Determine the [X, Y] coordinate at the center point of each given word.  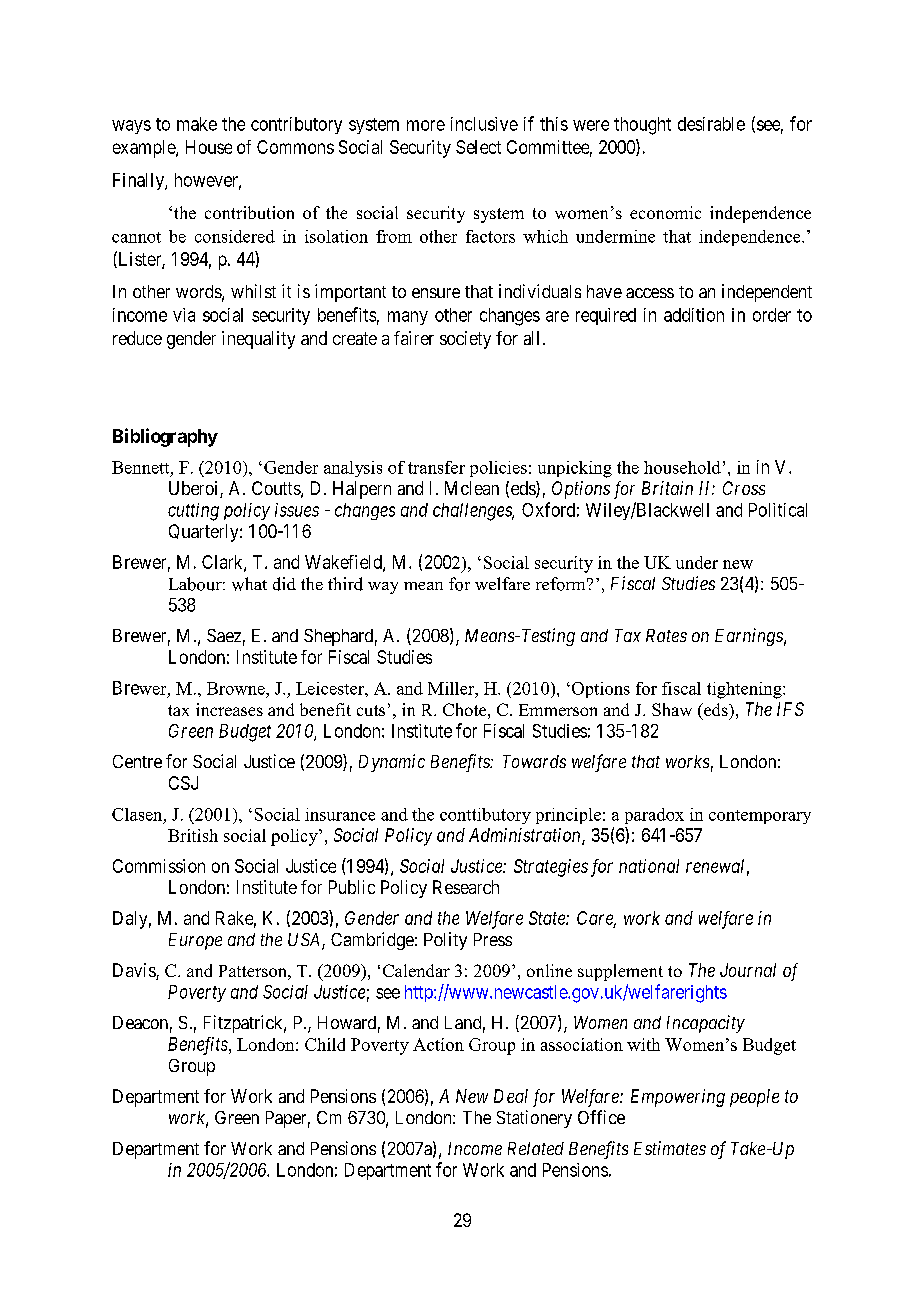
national [649, 866]
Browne [237, 688]
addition [694, 315]
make [197, 124]
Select [478, 147]
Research [466, 887]
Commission [159, 866]
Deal [511, 1096]
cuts [371, 710]
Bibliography [165, 437]
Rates [666, 635]
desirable [711, 124]
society [465, 340]
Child [325, 1044]
